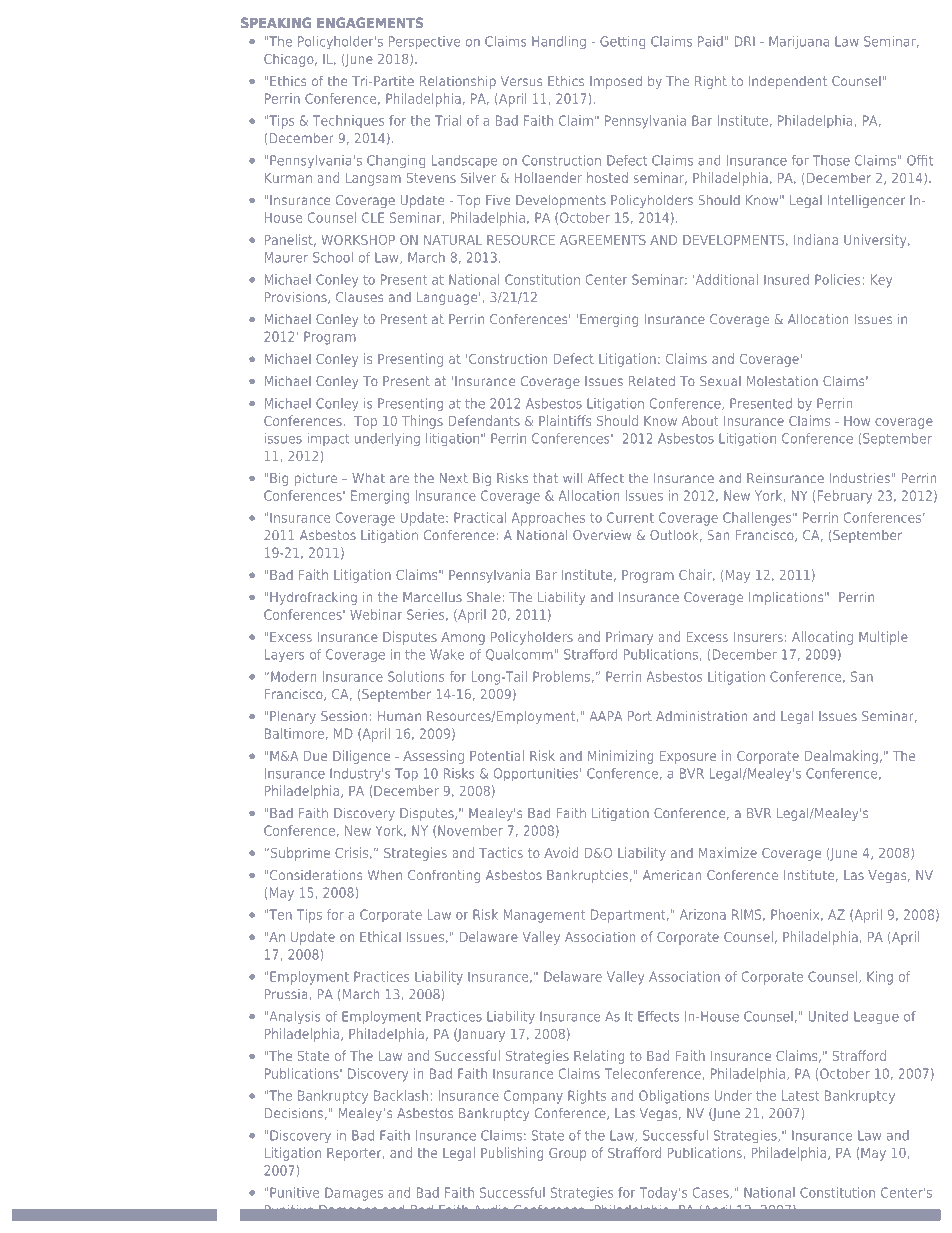 The image size is (952, 1233). What do you see at coordinates (567, 1154) in the screenshot?
I see `Group` at bounding box center [567, 1154].
